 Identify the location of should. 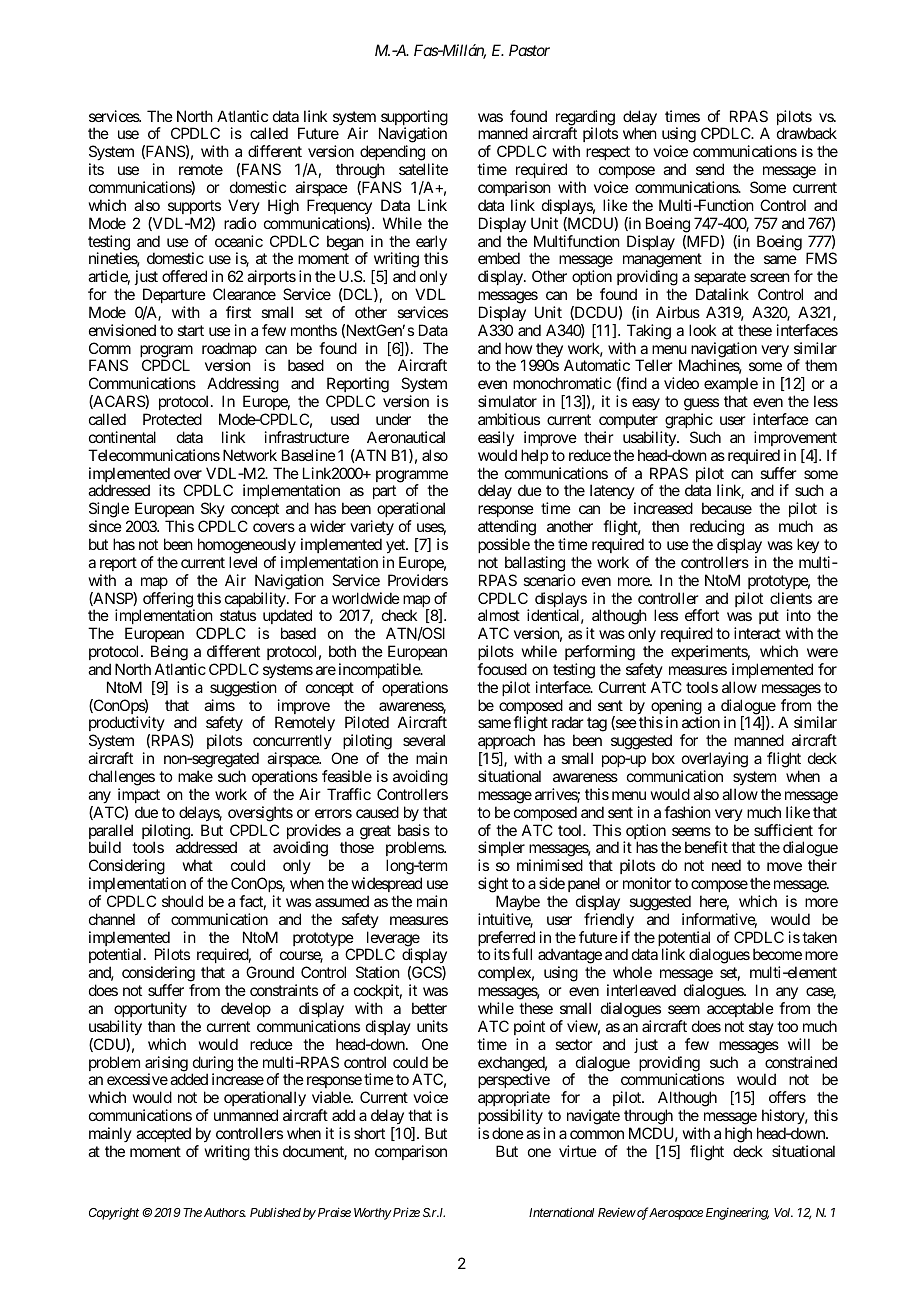
(182, 901).
